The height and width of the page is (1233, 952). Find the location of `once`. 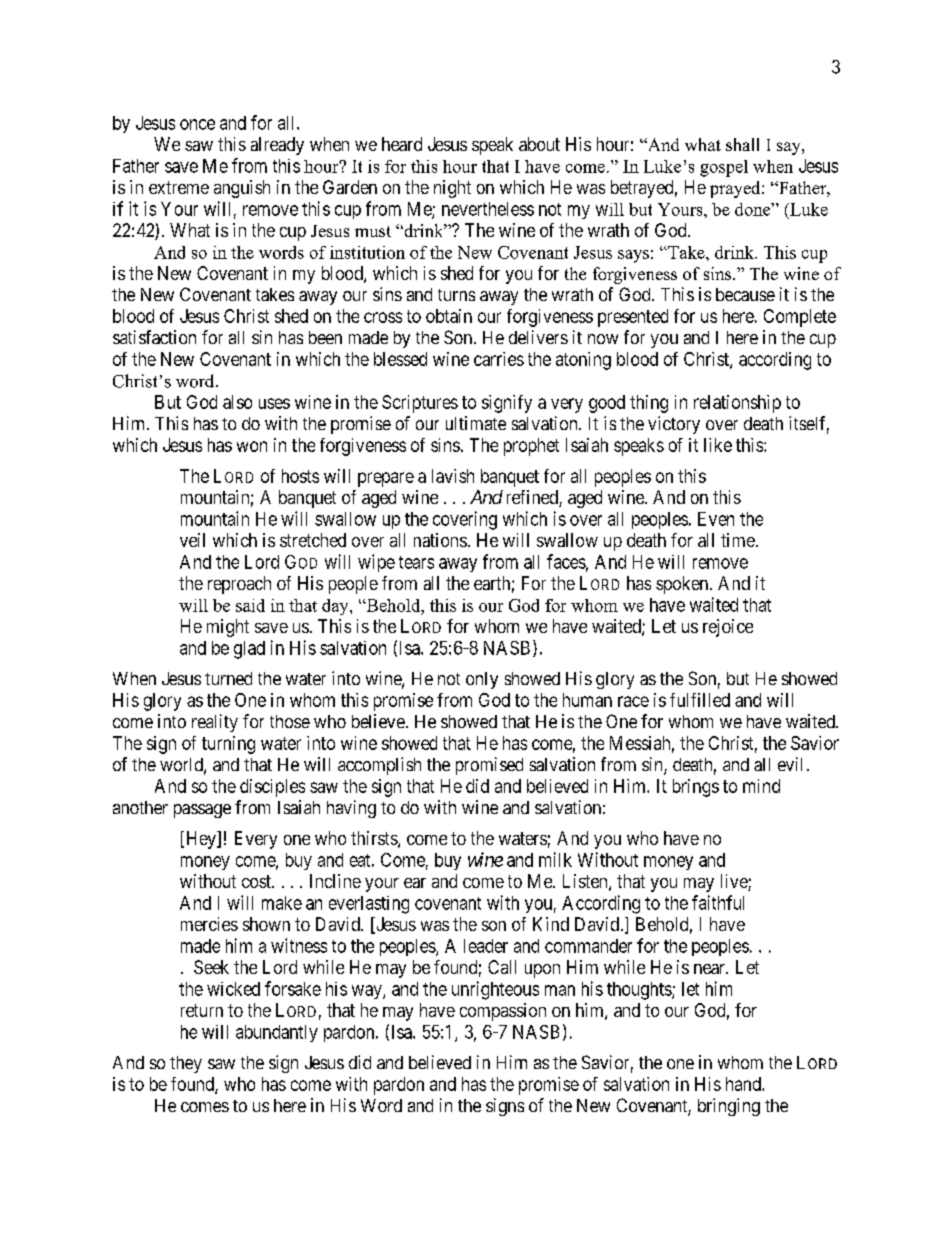

once is located at coordinates (197, 124).
